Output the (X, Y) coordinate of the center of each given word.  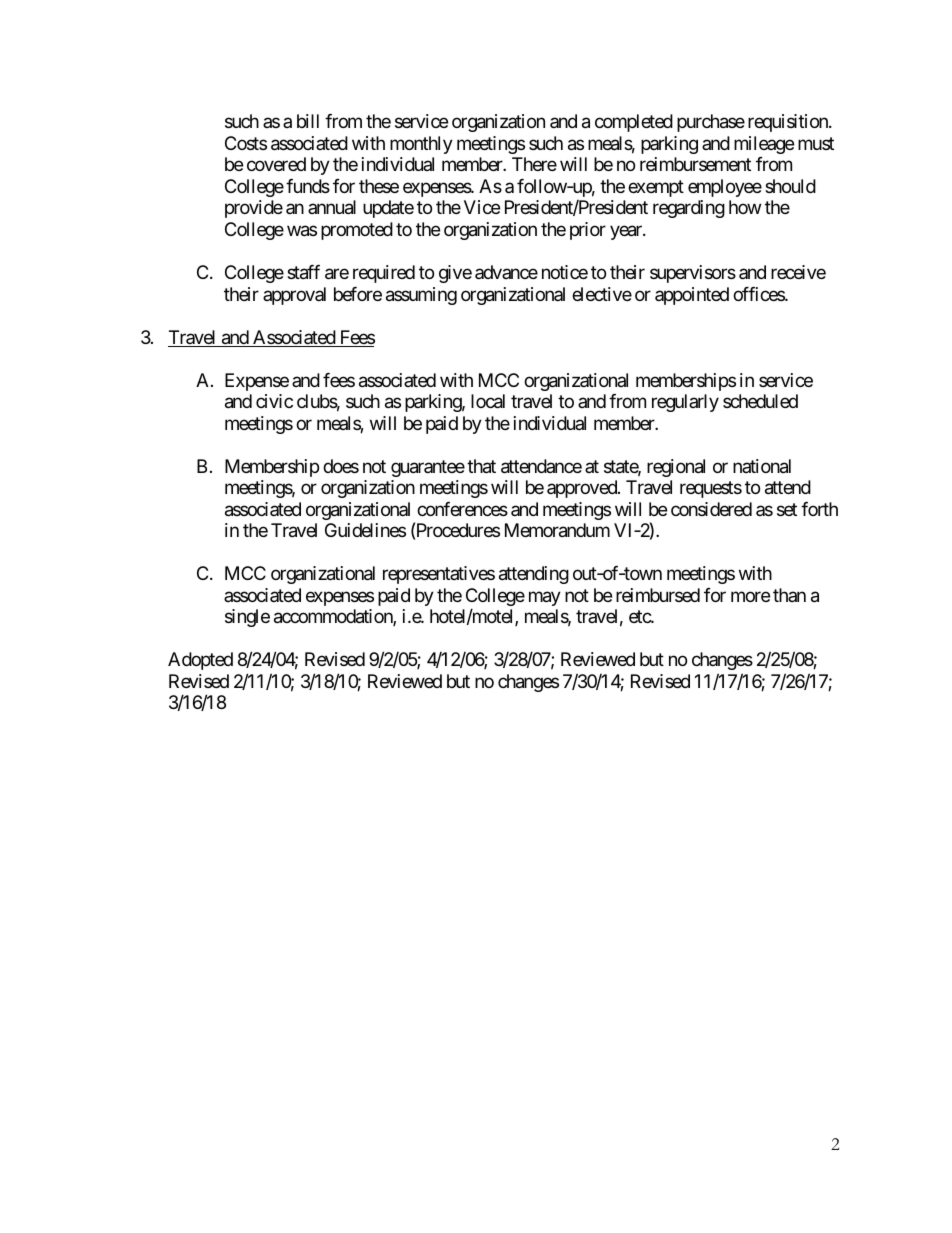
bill (308, 121)
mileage (764, 145)
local (488, 401)
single (247, 618)
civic (274, 401)
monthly (421, 145)
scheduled (760, 401)
